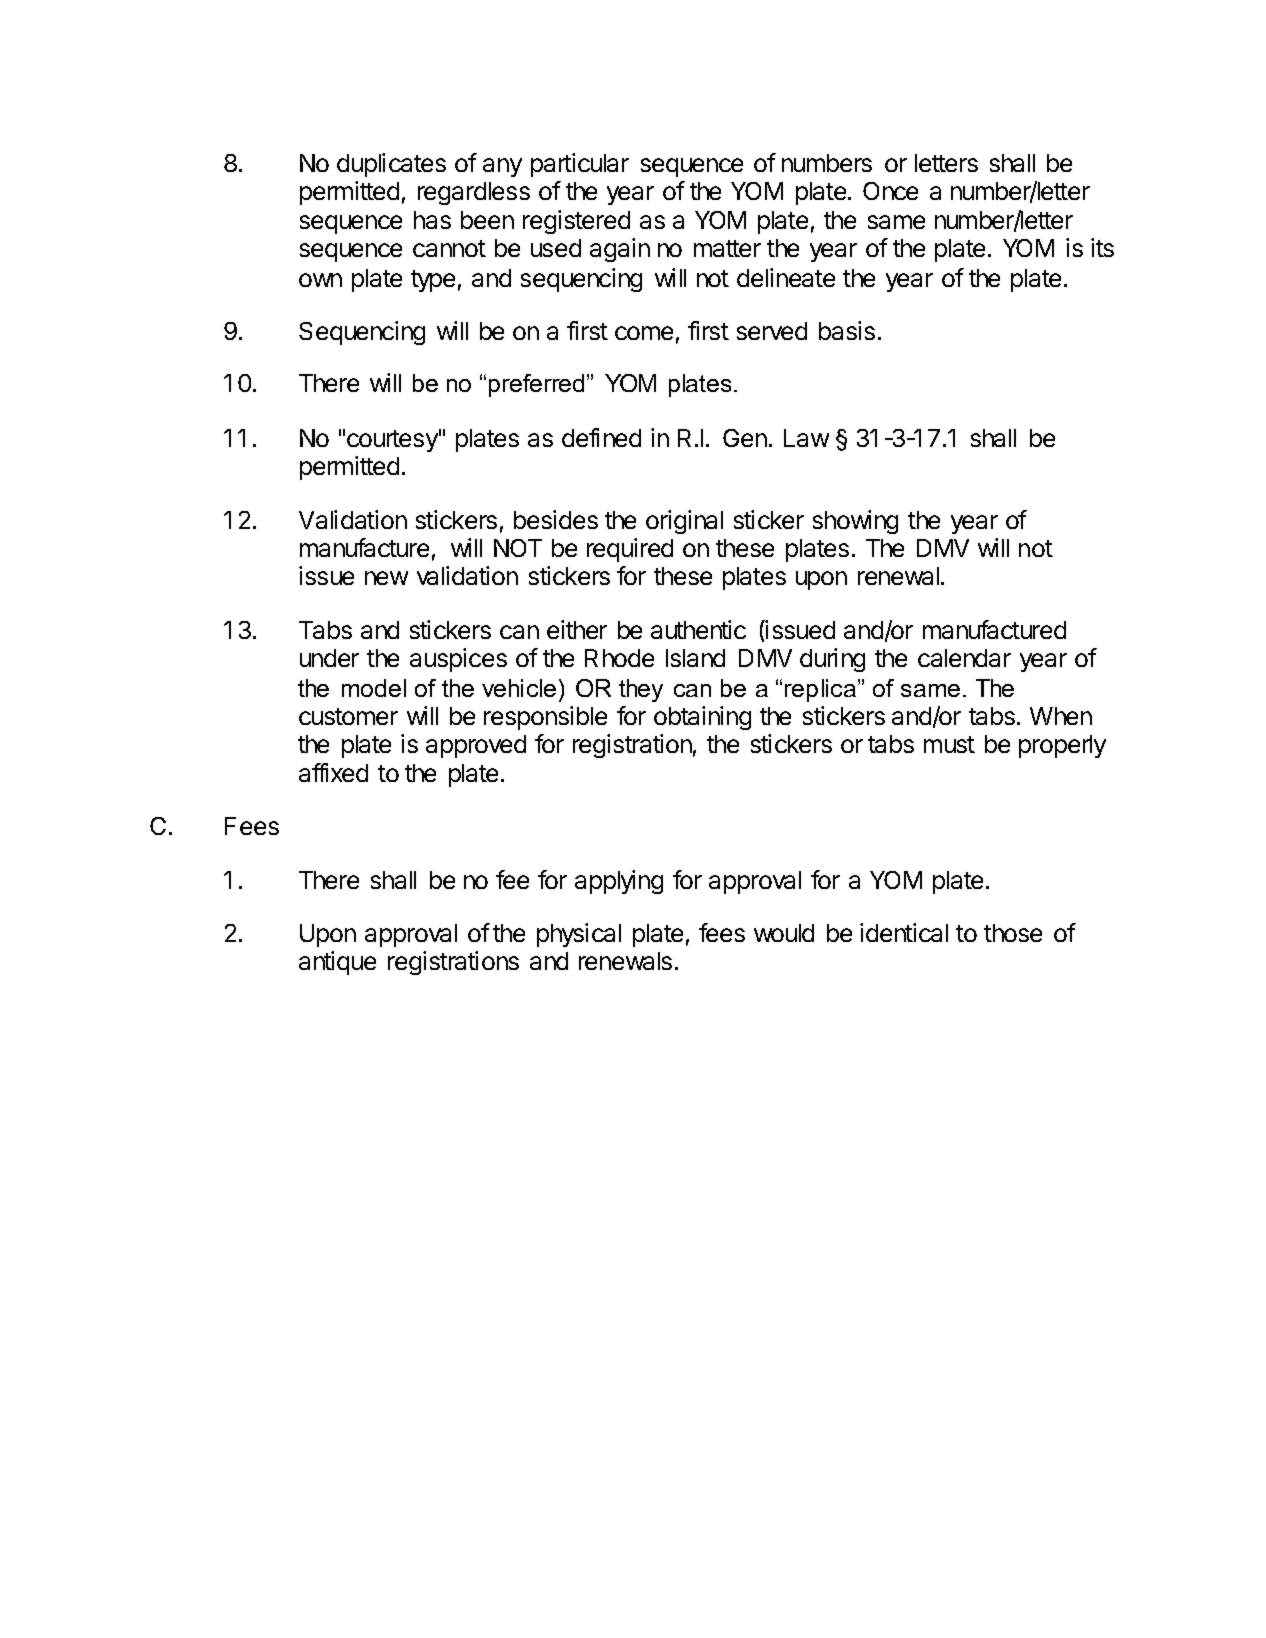  What do you see at coordinates (337, 963) in the screenshot?
I see `antique` at bounding box center [337, 963].
